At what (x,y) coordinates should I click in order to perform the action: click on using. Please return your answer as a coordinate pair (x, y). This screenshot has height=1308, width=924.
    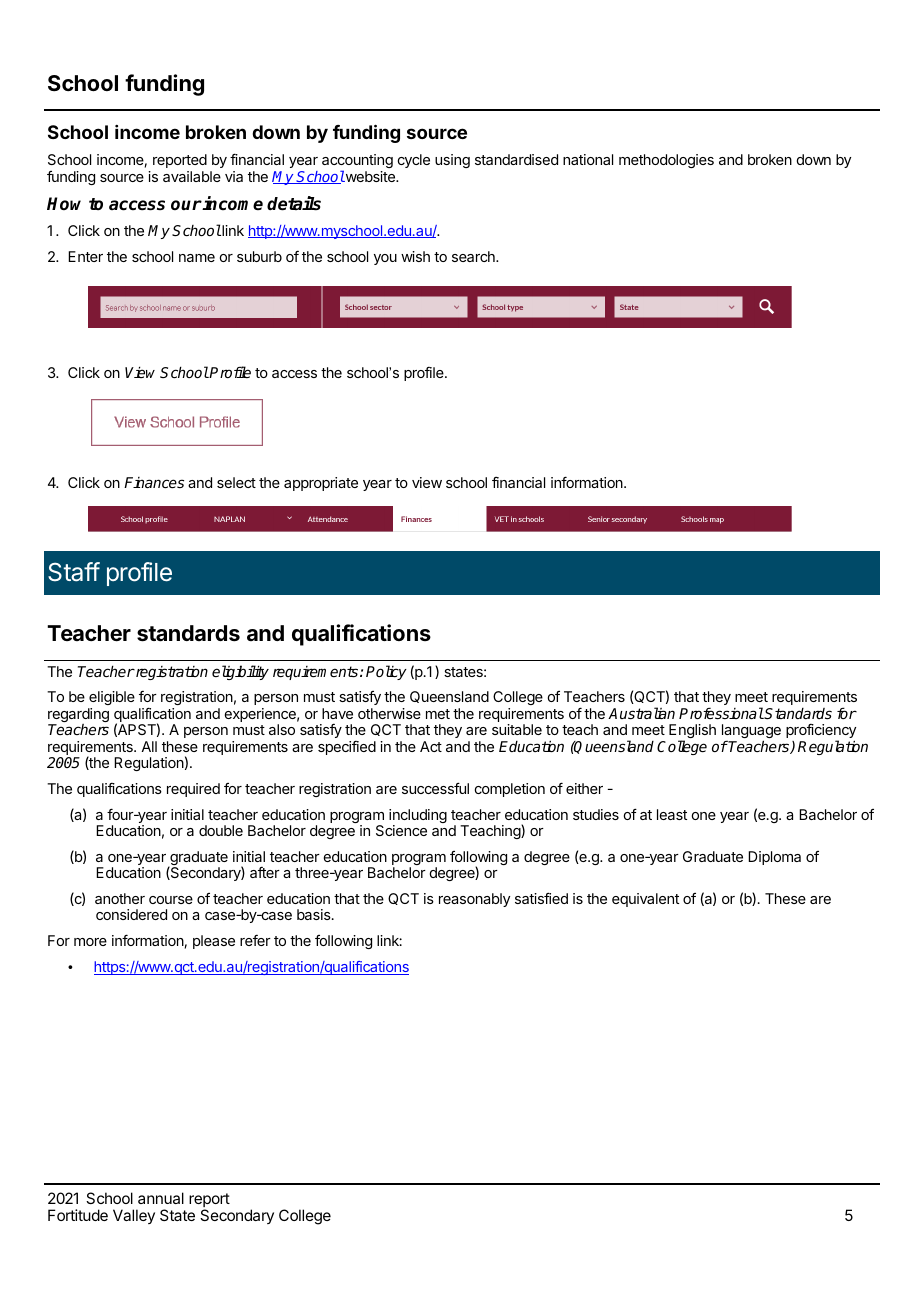
    Looking at the image, I should click on (452, 161).
